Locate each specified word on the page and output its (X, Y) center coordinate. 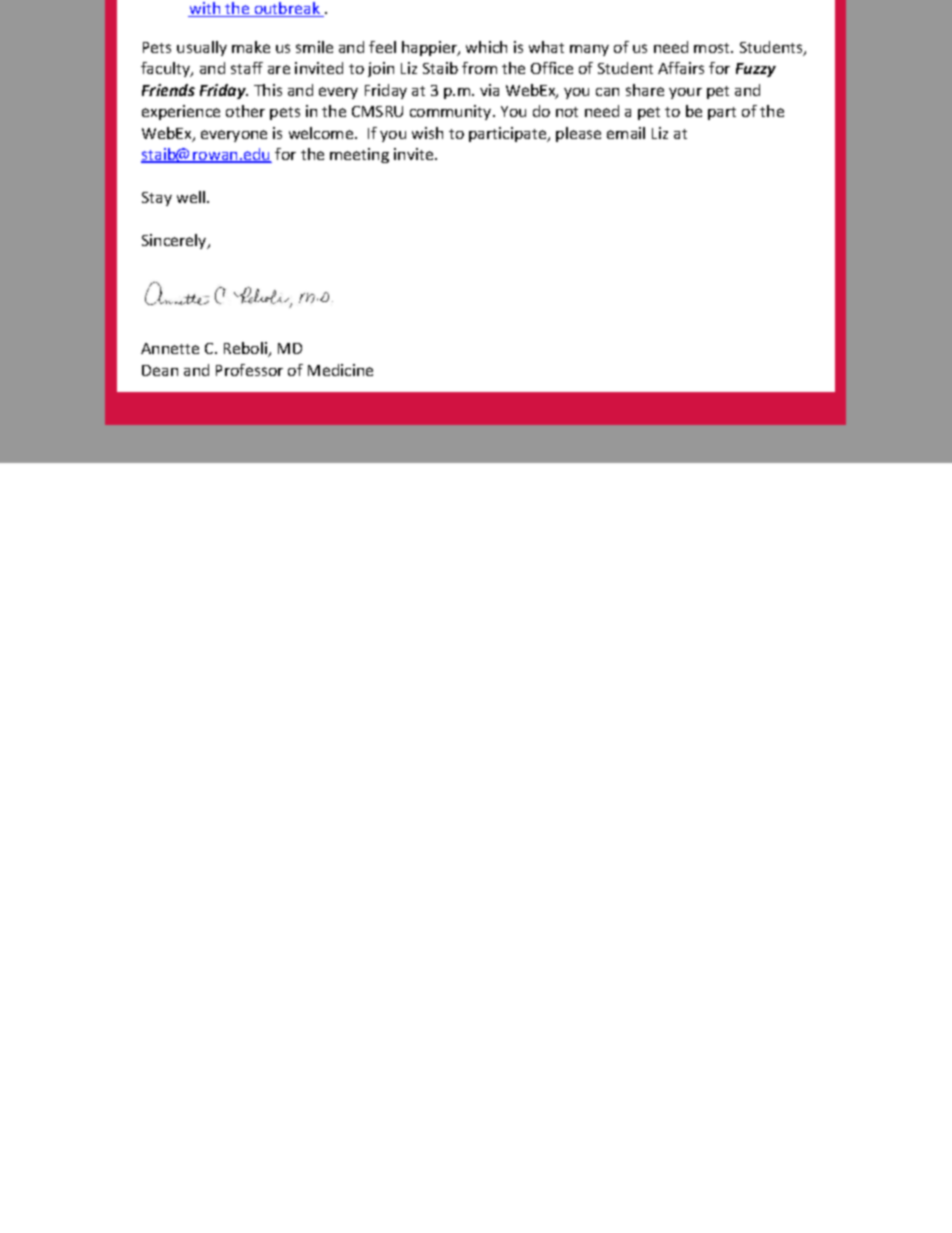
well (191, 197)
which (486, 47)
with (205, 9)
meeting (359, 155)
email (626, 133)
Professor (249, 370)
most (713, 48)
